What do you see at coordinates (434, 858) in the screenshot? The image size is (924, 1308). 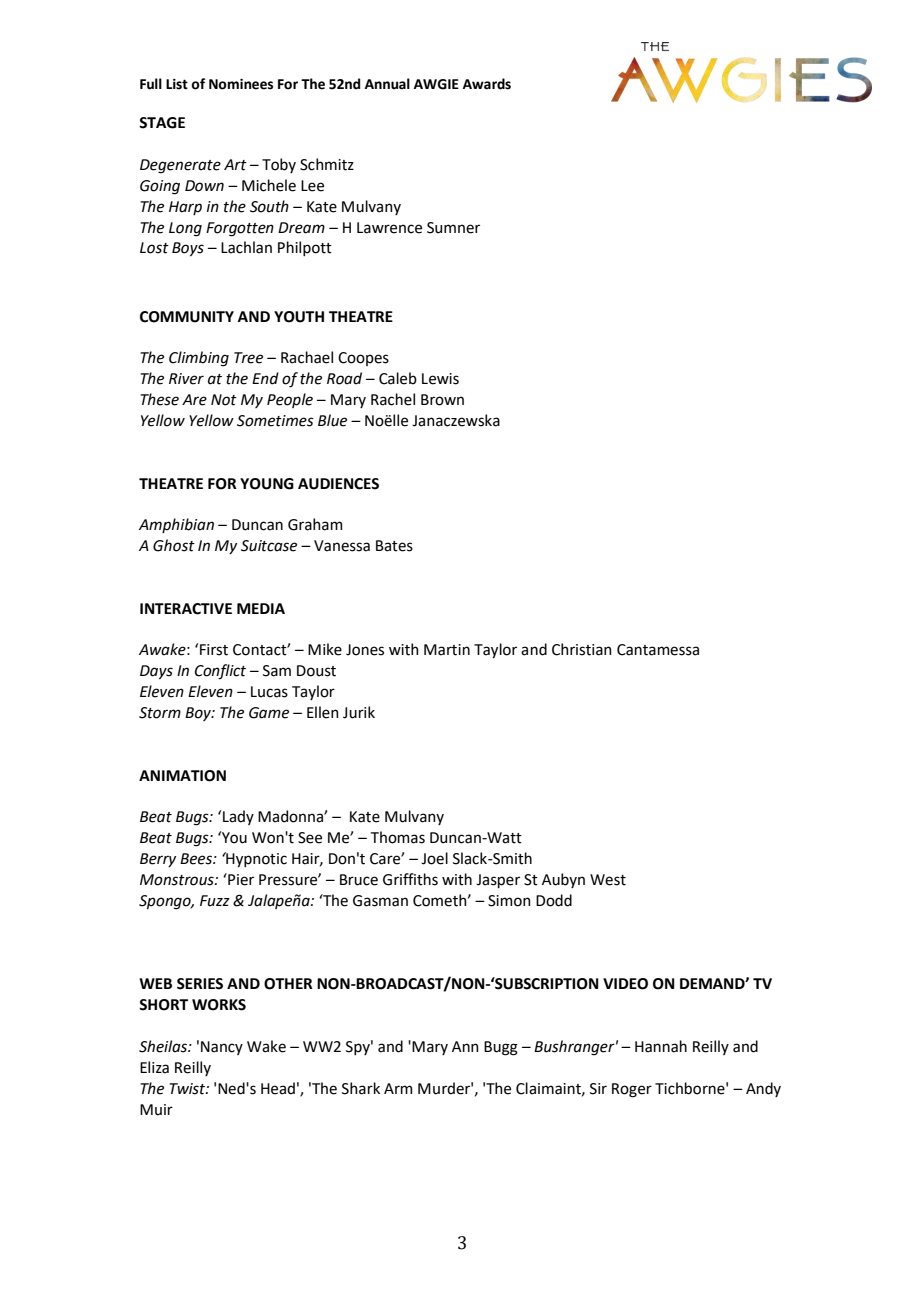 I see `Joel` at bounding box center [434, 858].
